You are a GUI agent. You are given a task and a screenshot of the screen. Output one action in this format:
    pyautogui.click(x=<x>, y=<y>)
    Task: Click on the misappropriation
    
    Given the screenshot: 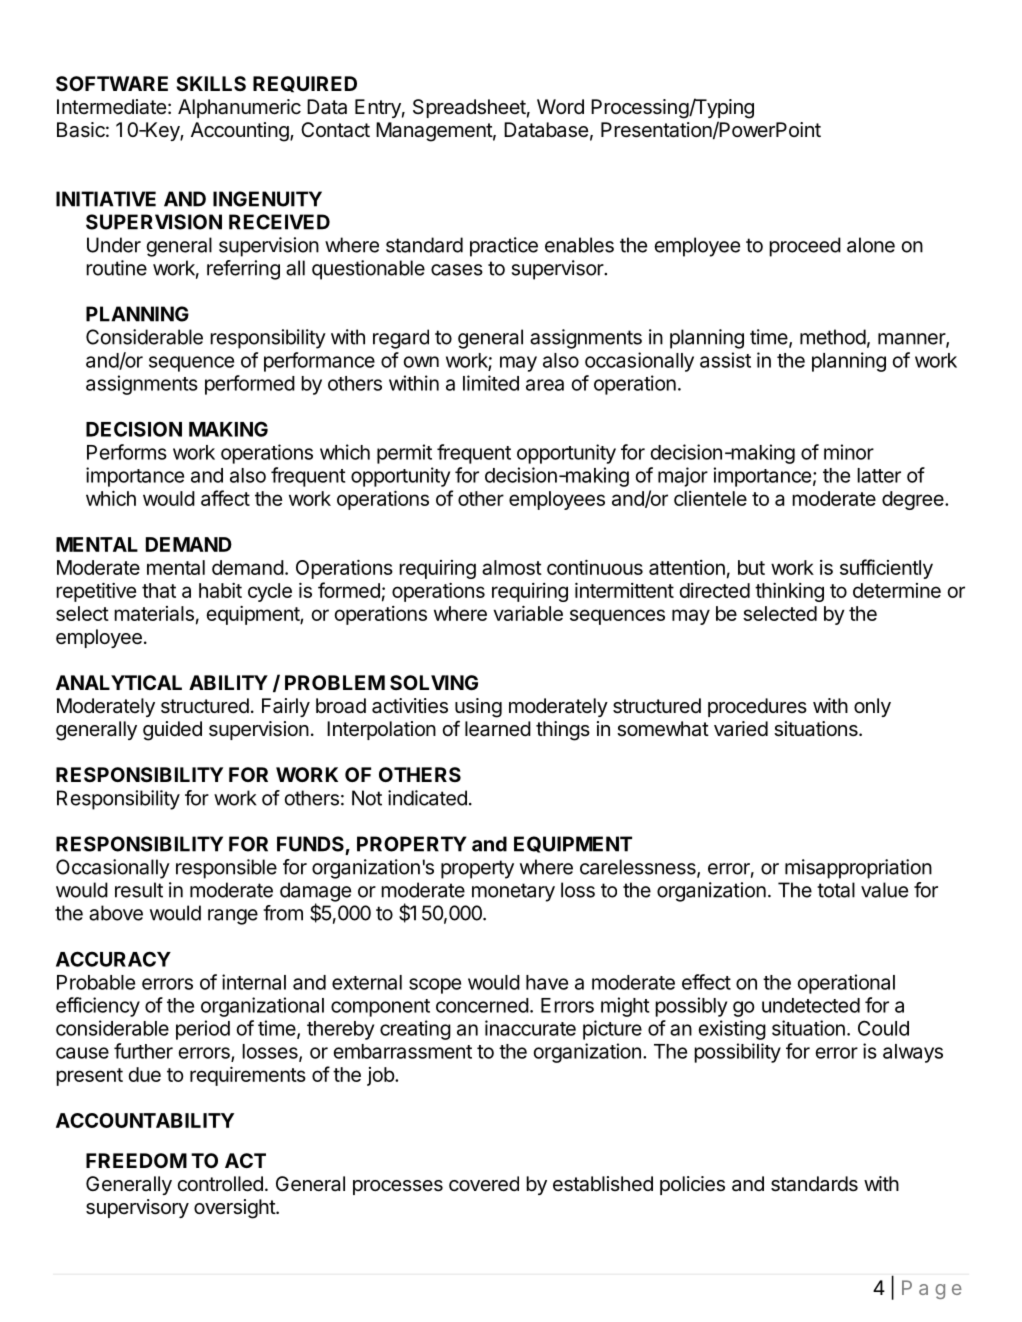 What is the action you would take?
    pyautogui.click(x=858, y=869)
